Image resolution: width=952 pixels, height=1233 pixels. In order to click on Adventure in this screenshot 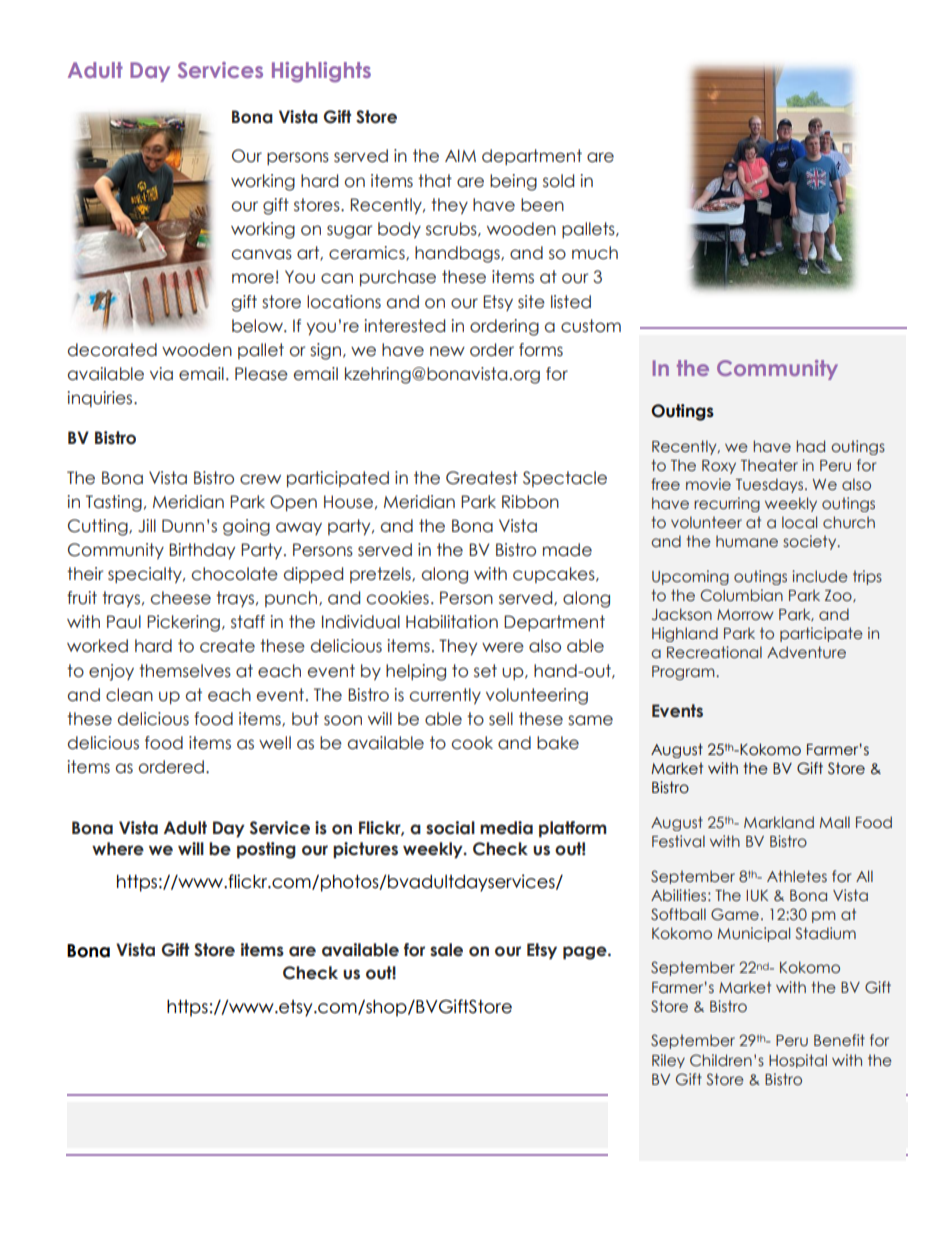, I will do `click(806, 652)`.
